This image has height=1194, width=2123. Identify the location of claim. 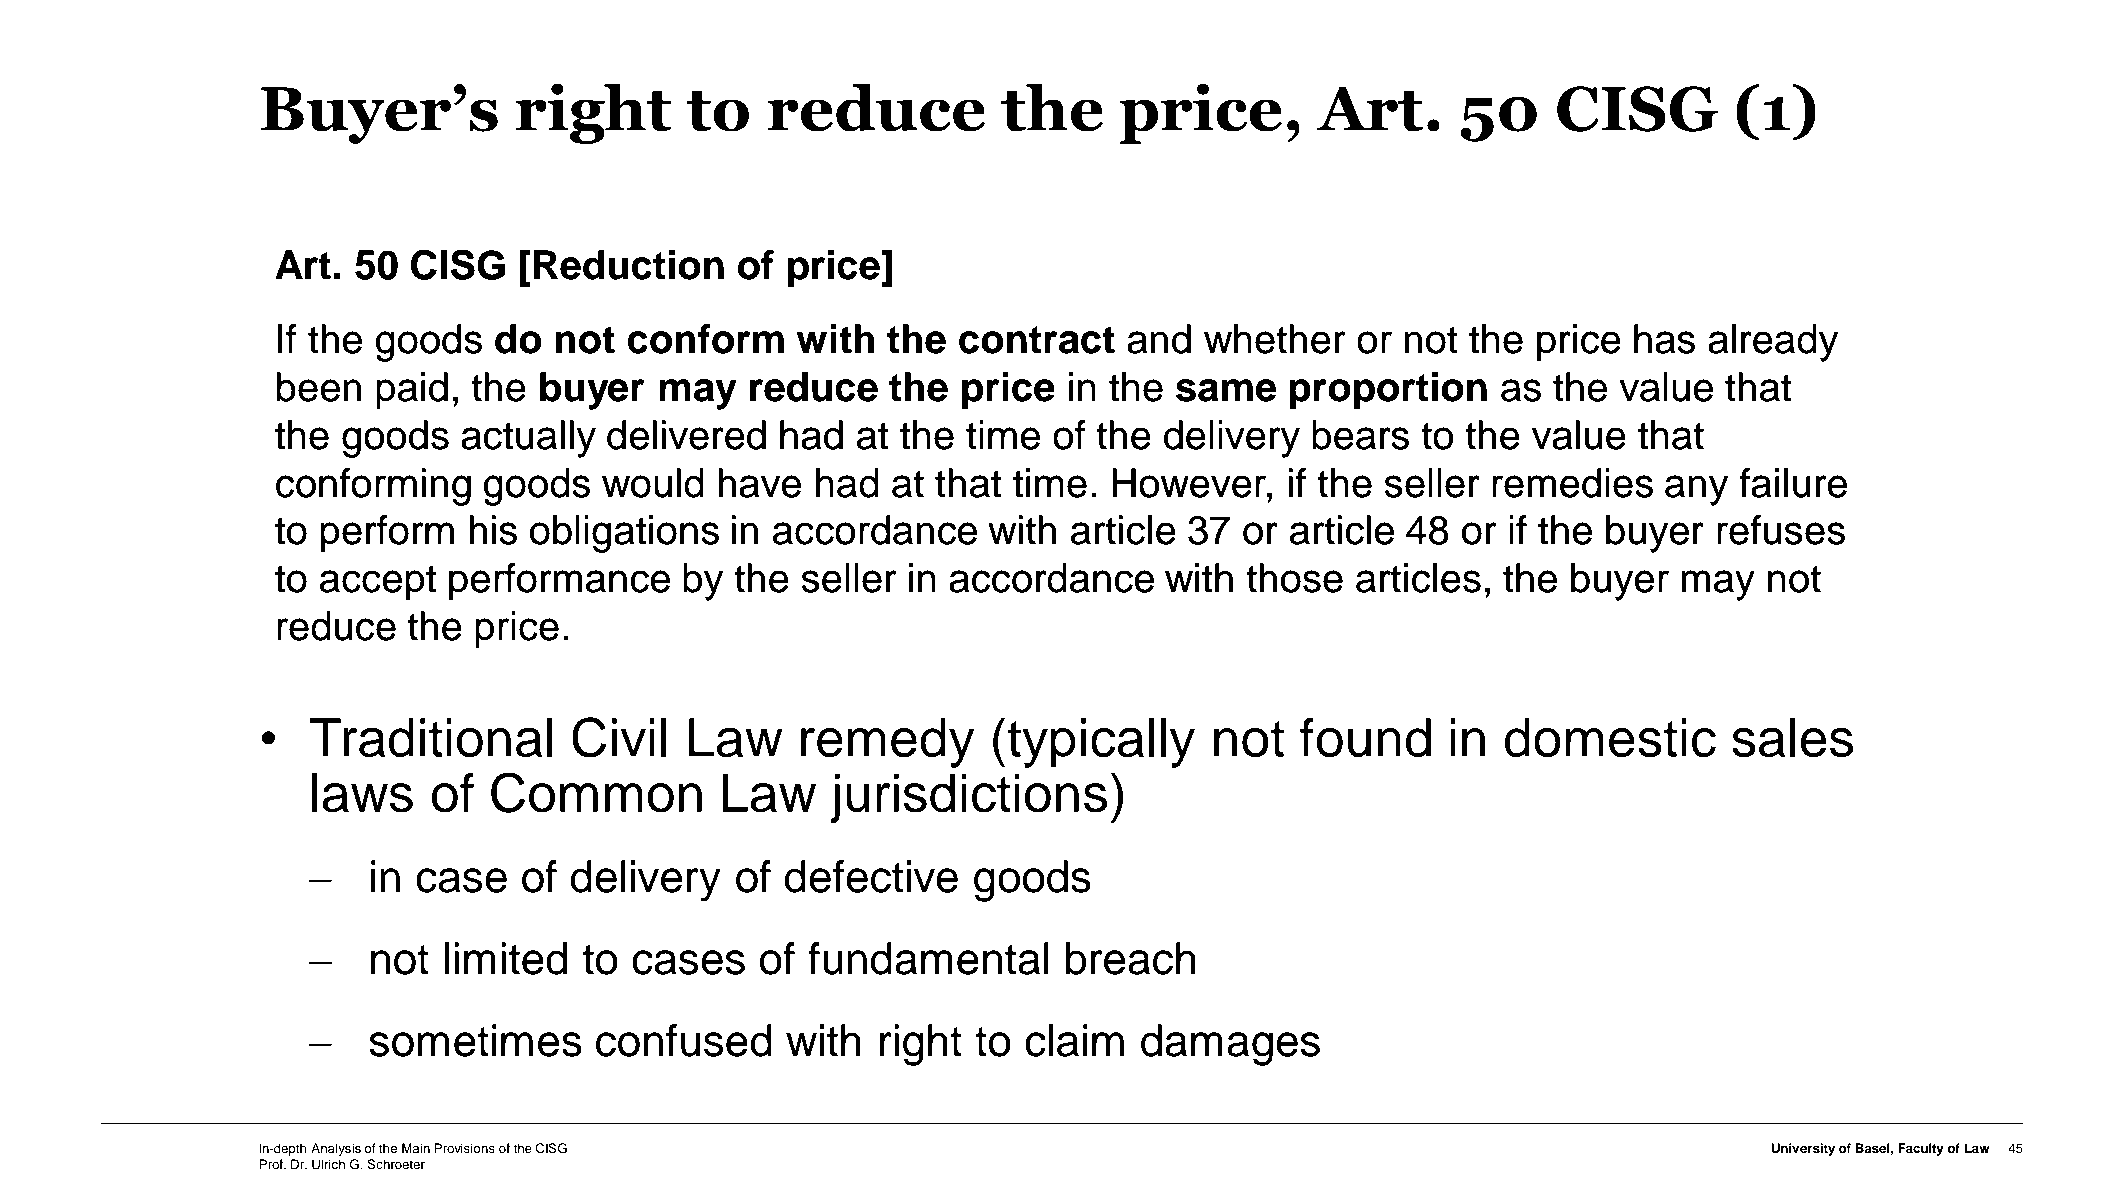
(1074, 1040).
